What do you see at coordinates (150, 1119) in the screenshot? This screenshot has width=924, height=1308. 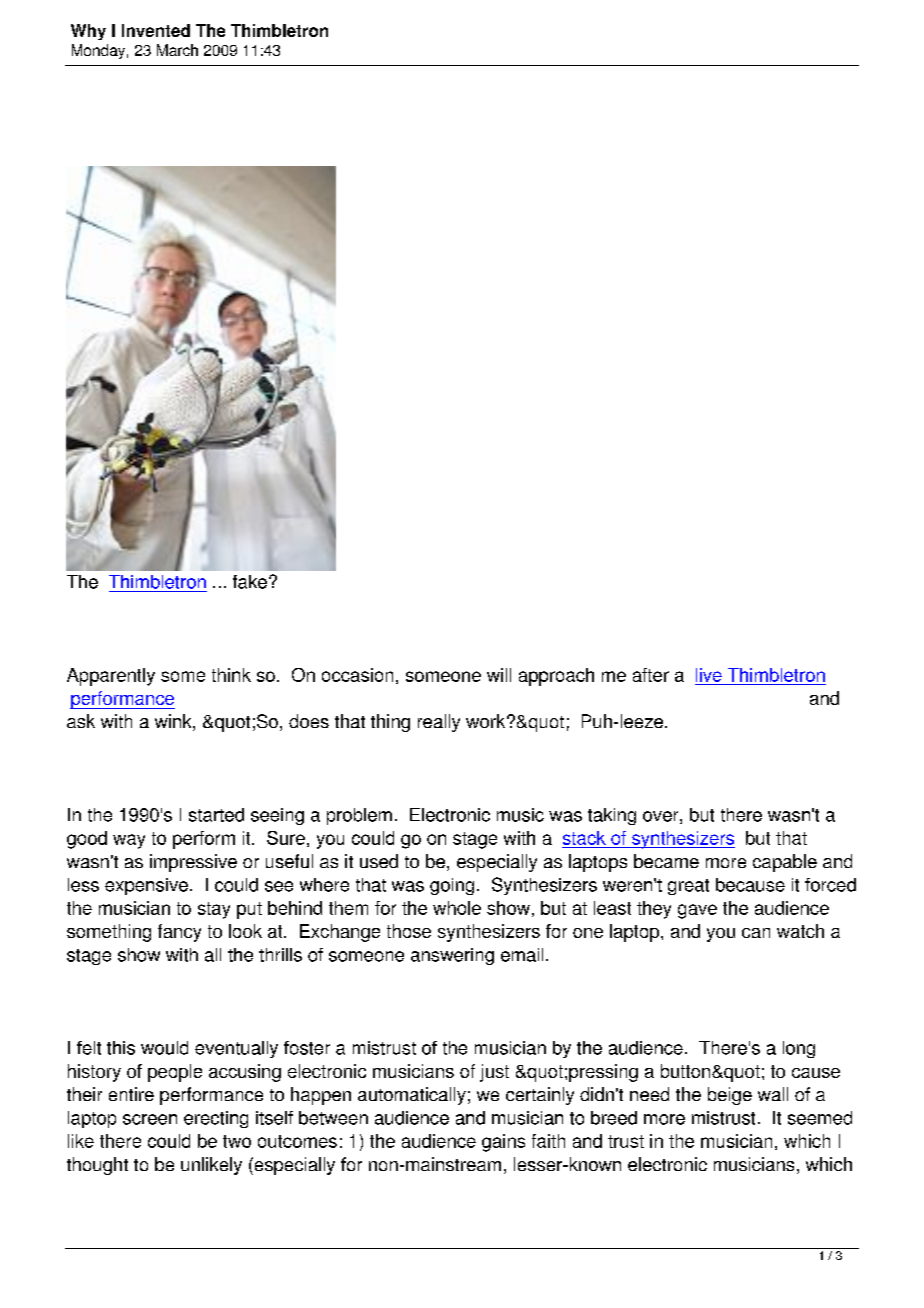 I see `screen` at bounding box center [150, 1119].
